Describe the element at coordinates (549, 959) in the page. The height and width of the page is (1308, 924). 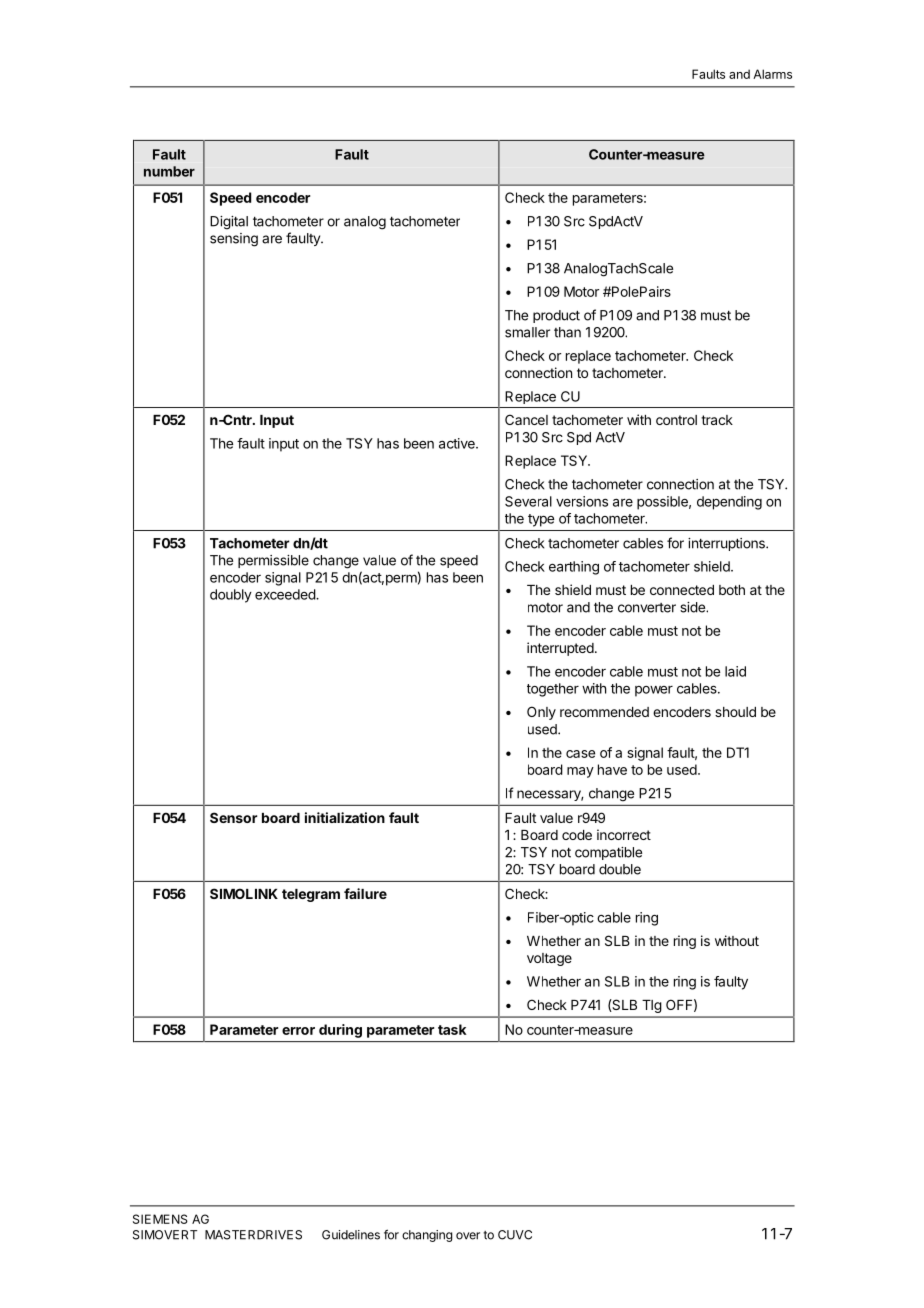
I see `voltage` at that location.
